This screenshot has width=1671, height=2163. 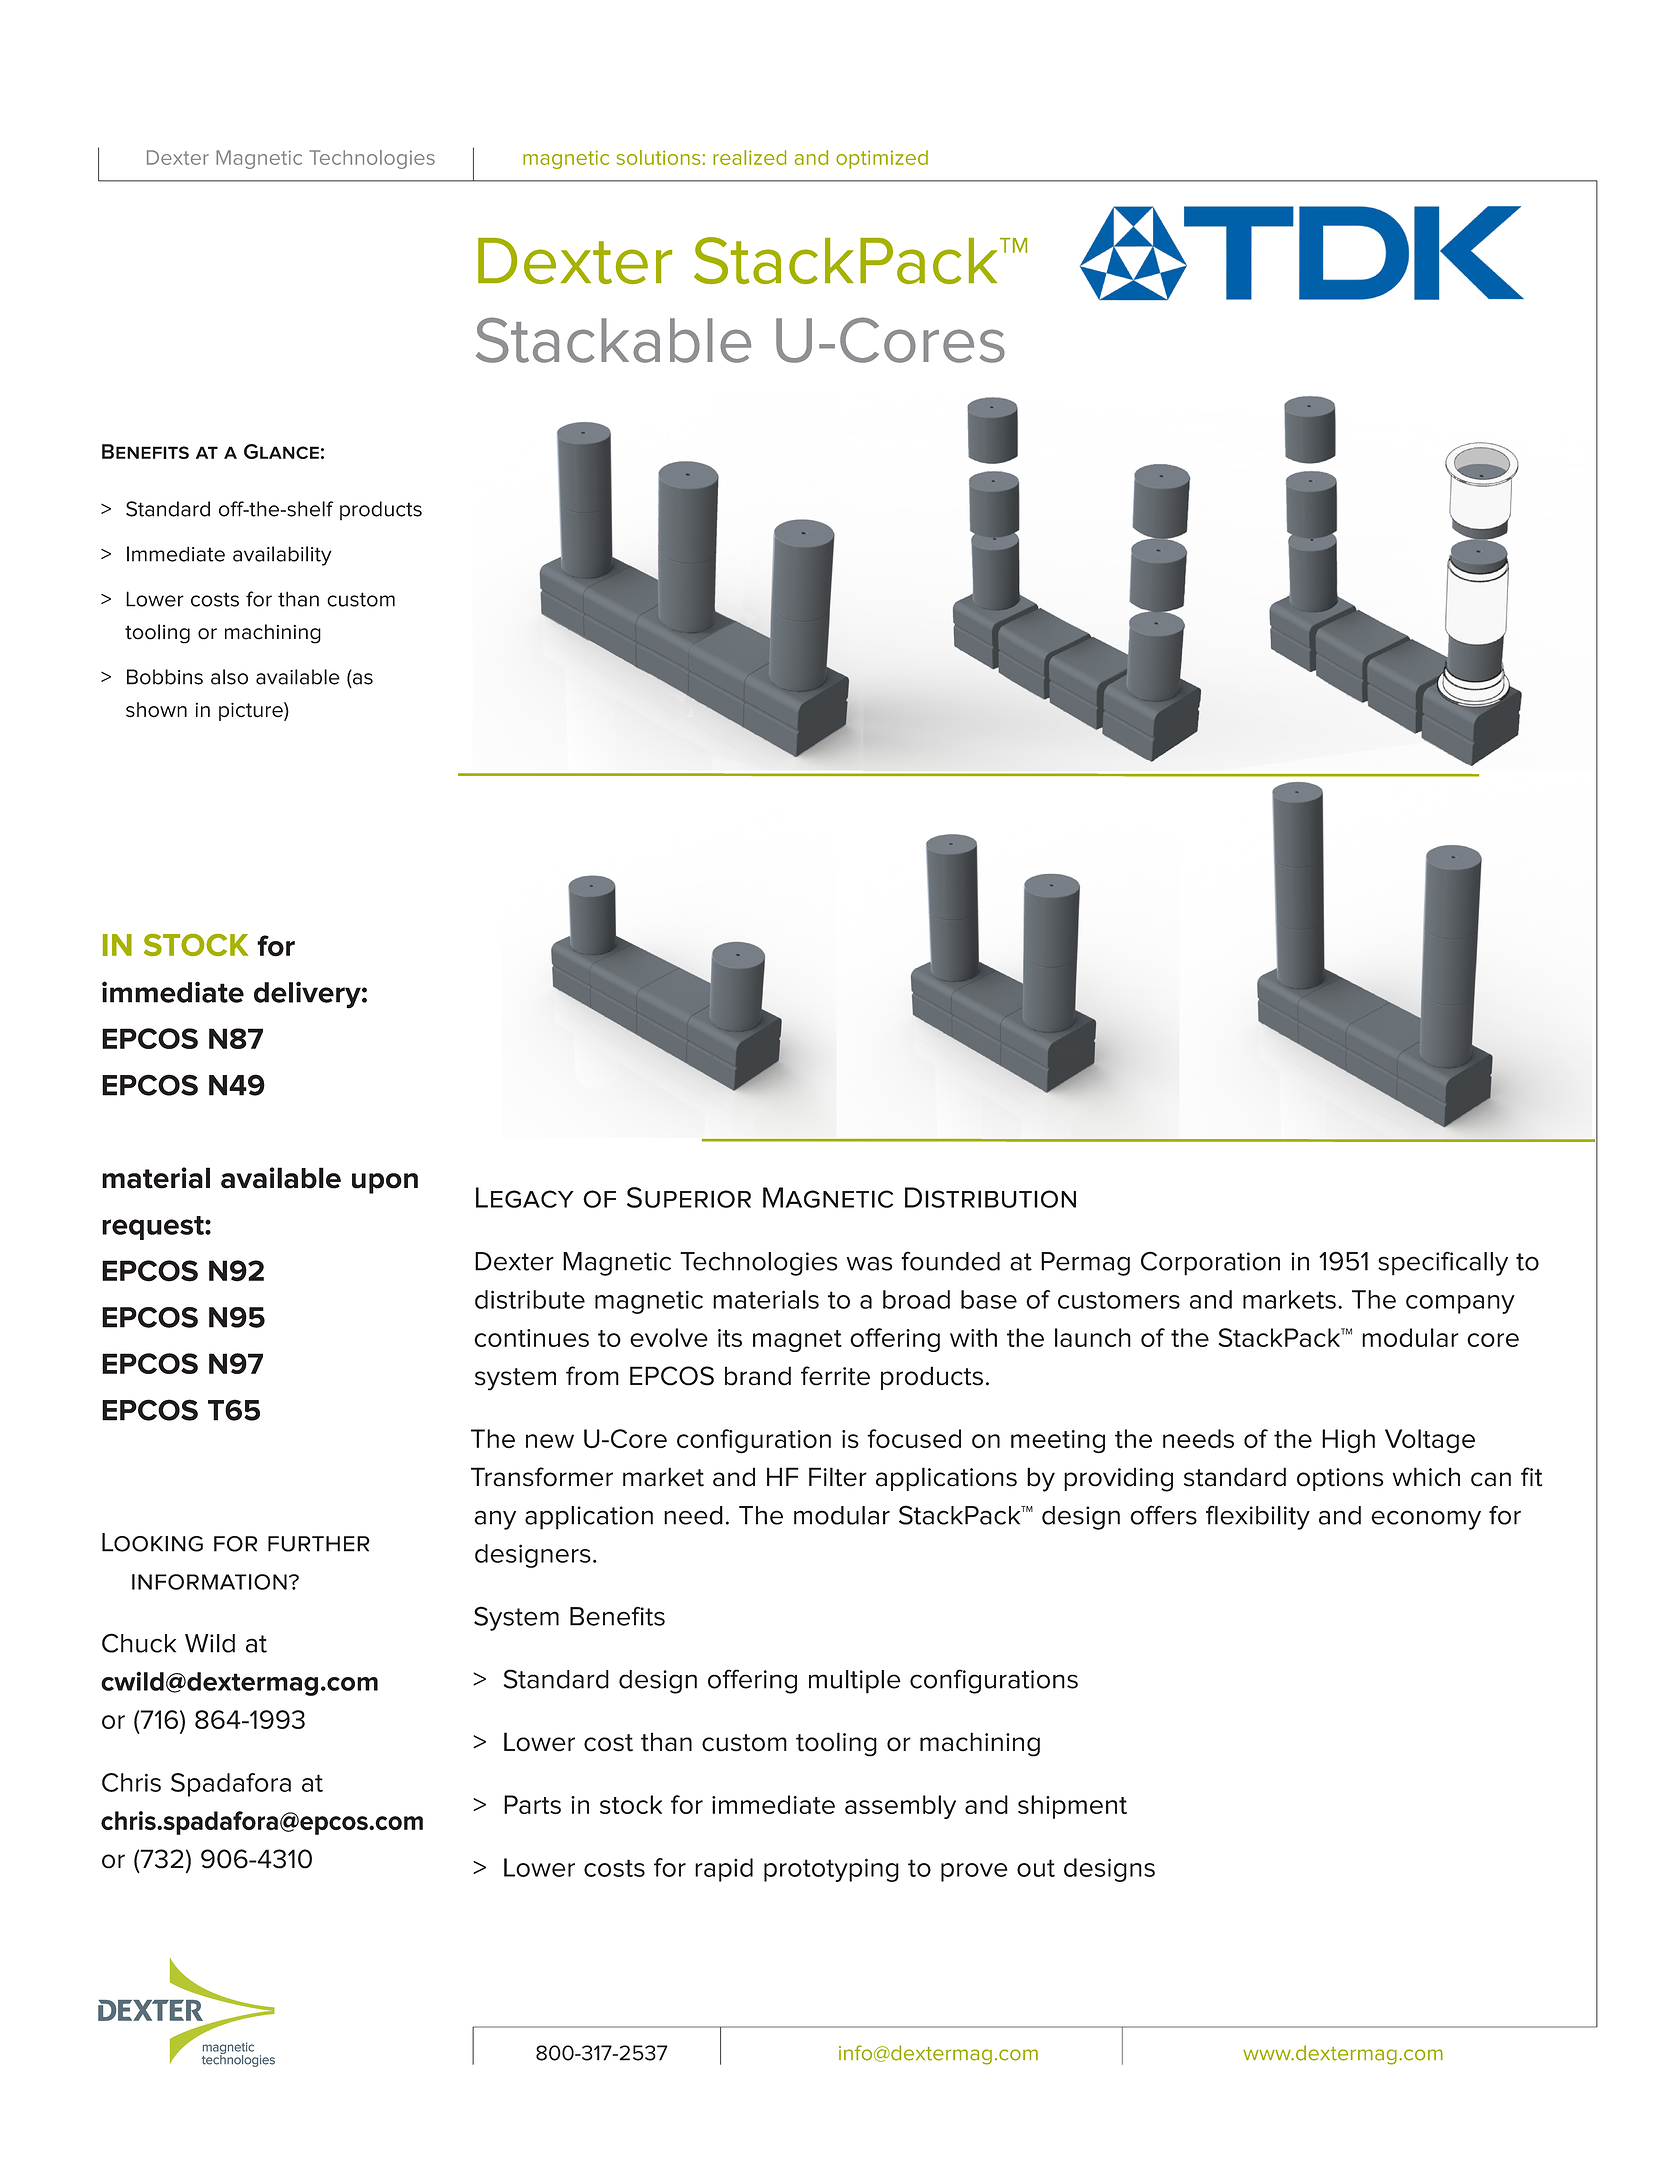 I want to click on Distribution, so click(x=990, y=1197).
